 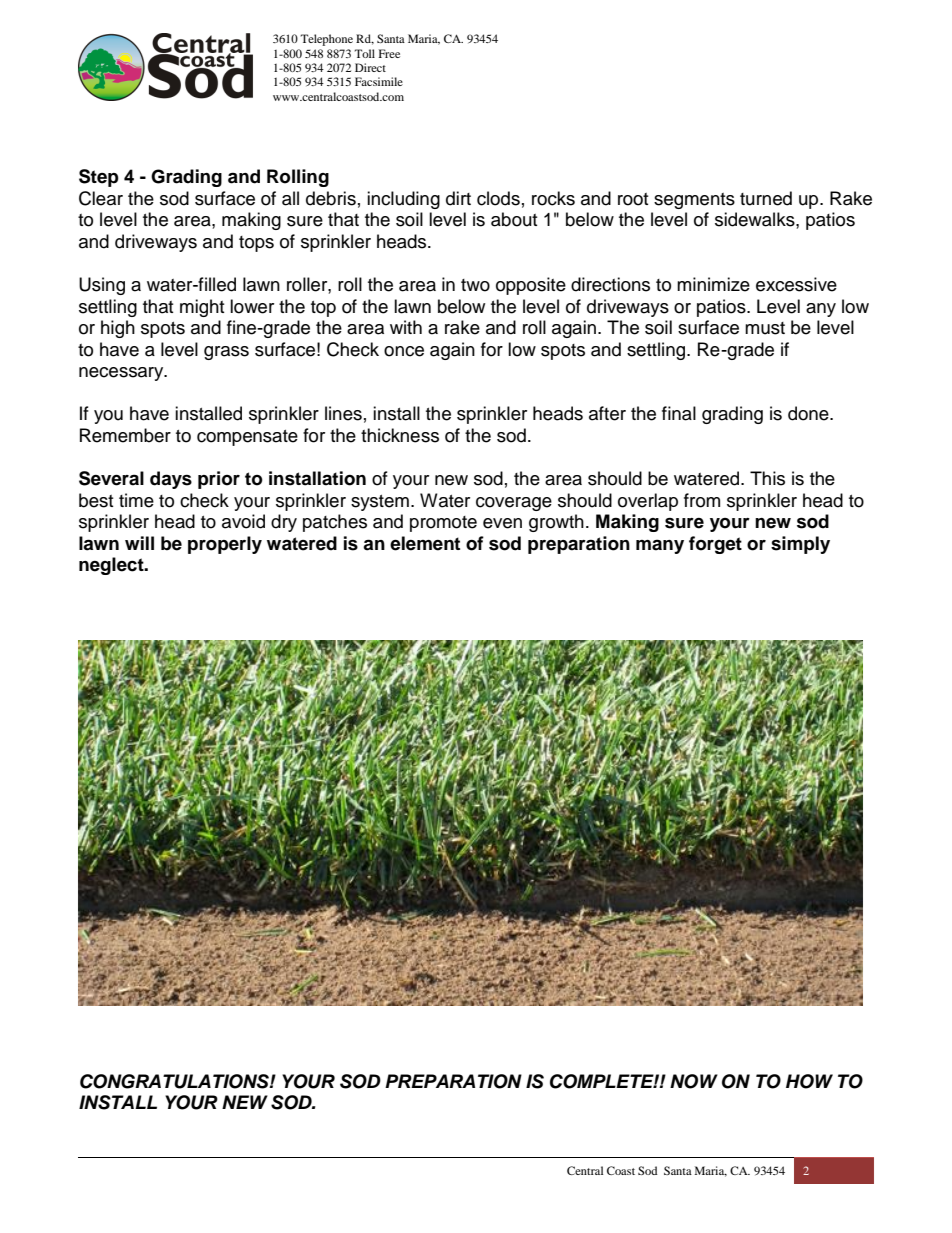 I want to click on many, so click(x=660, y=546).
